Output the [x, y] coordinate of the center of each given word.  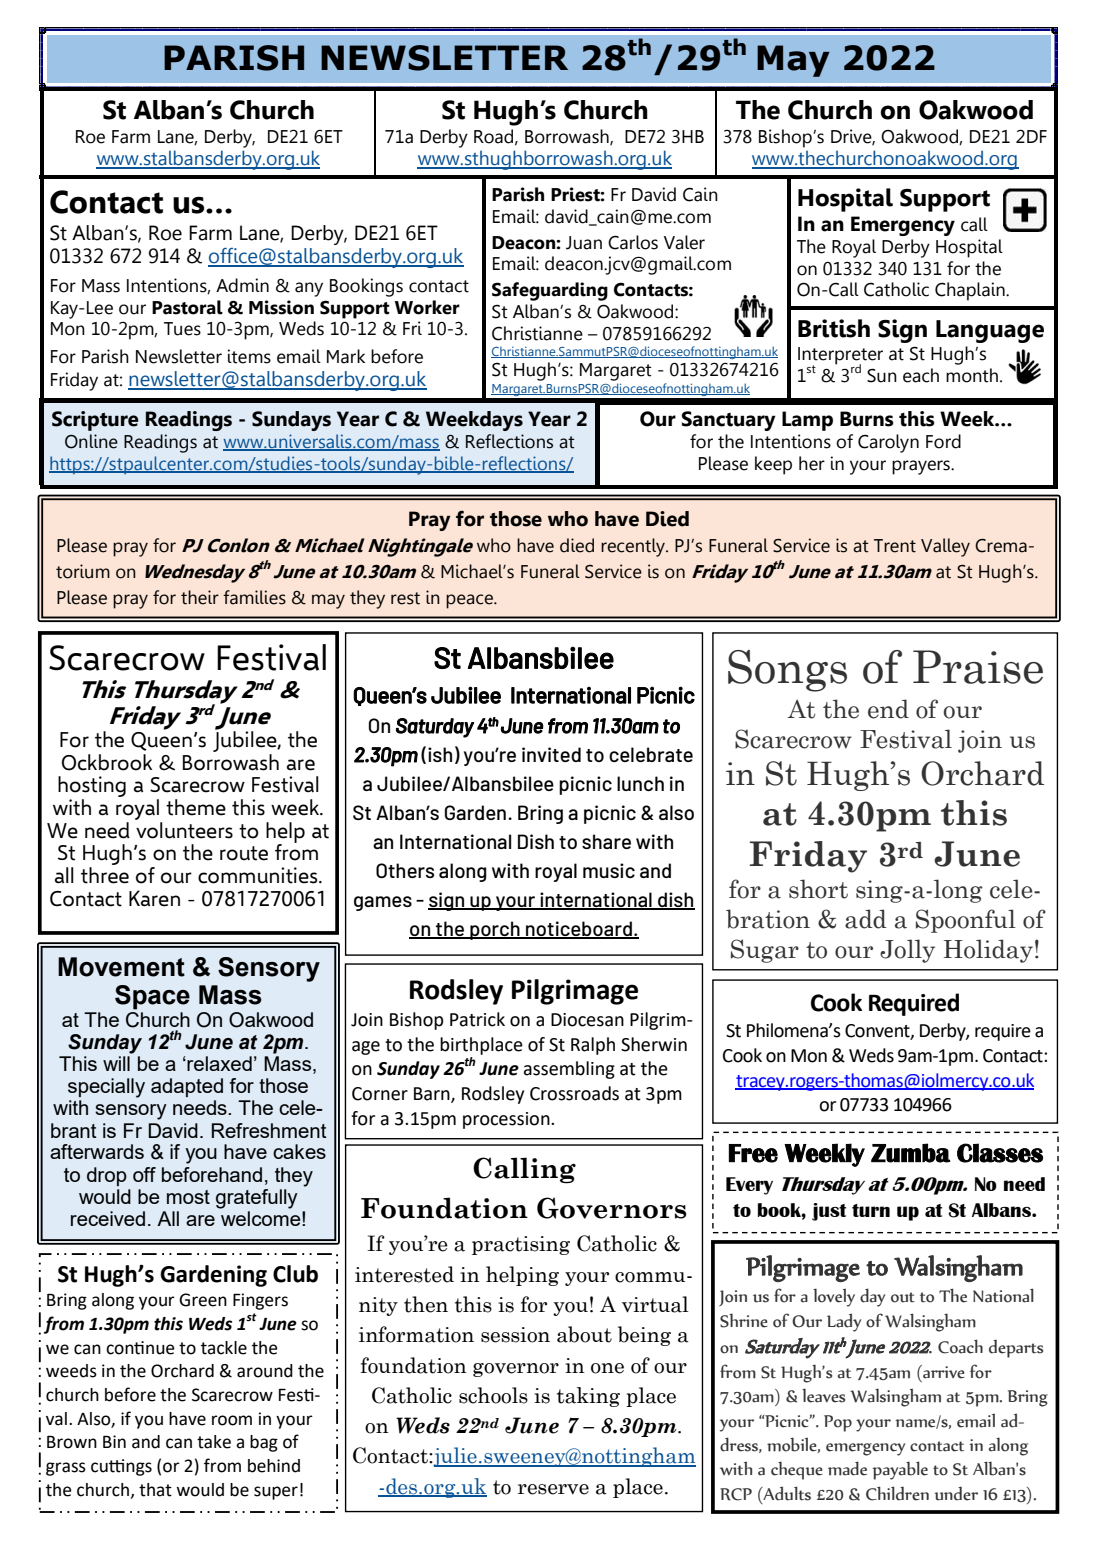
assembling [569, 1070]
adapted [187, 1087]
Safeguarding [550, 291]
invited [551, 754]
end [888, 709]
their [200, 597]
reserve [553, 1489]
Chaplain [971, 291]
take [214, 1442]
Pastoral [187, 307]
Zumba [911, 1153]
